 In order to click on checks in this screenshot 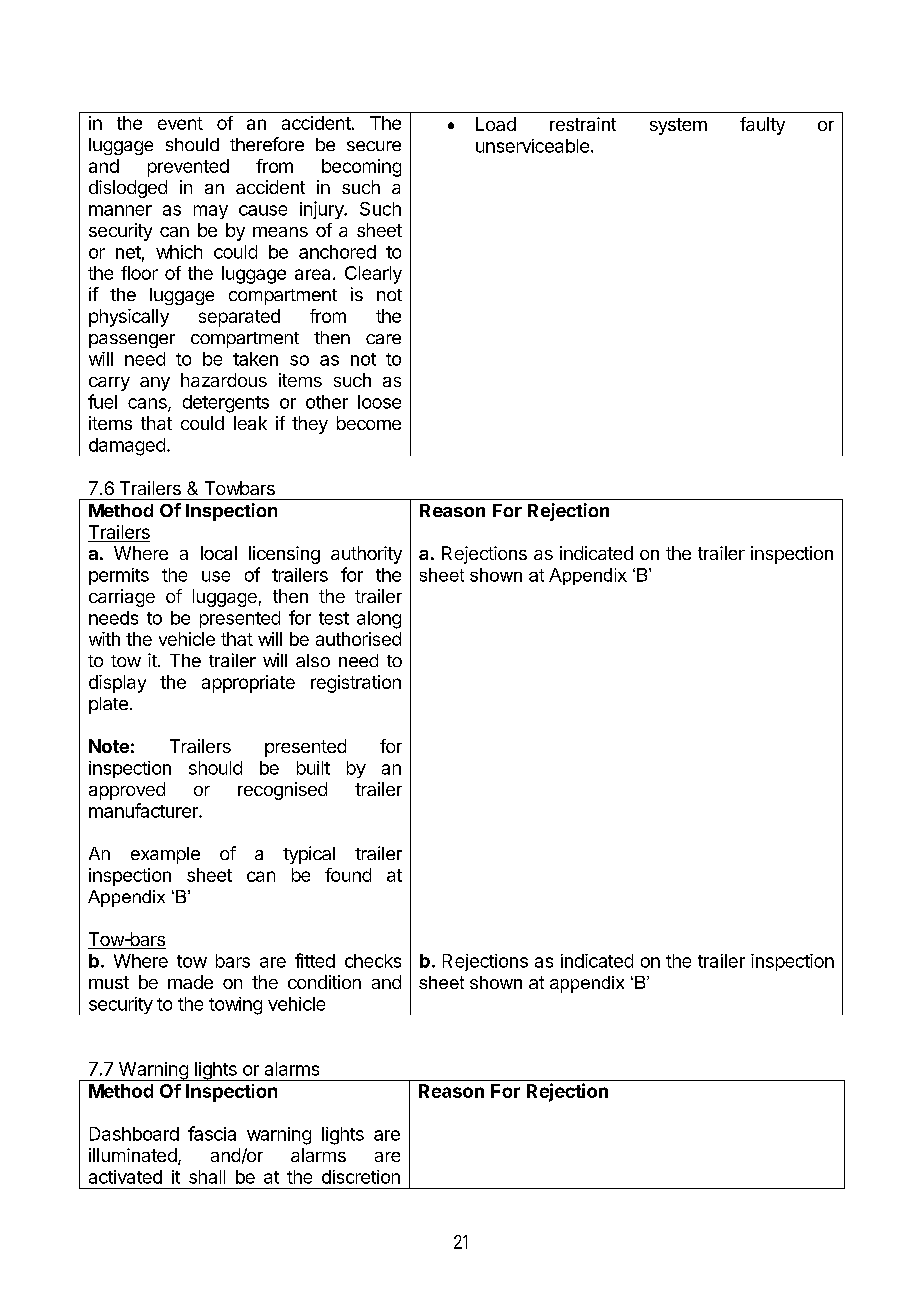, I will do `click(373, 961)`.
